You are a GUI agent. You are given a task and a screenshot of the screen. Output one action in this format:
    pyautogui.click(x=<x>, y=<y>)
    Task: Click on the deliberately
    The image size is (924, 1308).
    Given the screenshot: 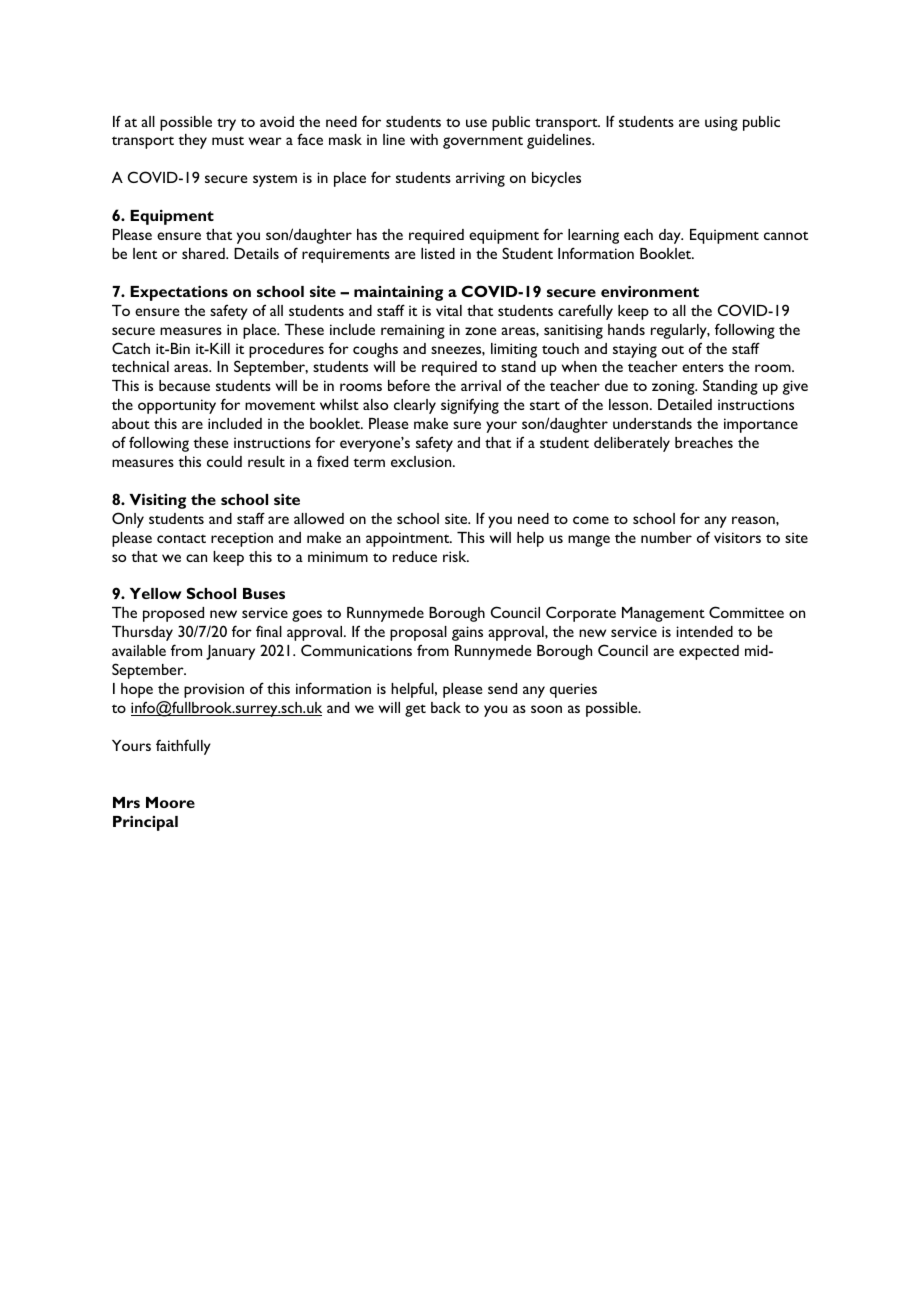 What is the action you would take?
    pyautogui.click(x=632, y=444)
